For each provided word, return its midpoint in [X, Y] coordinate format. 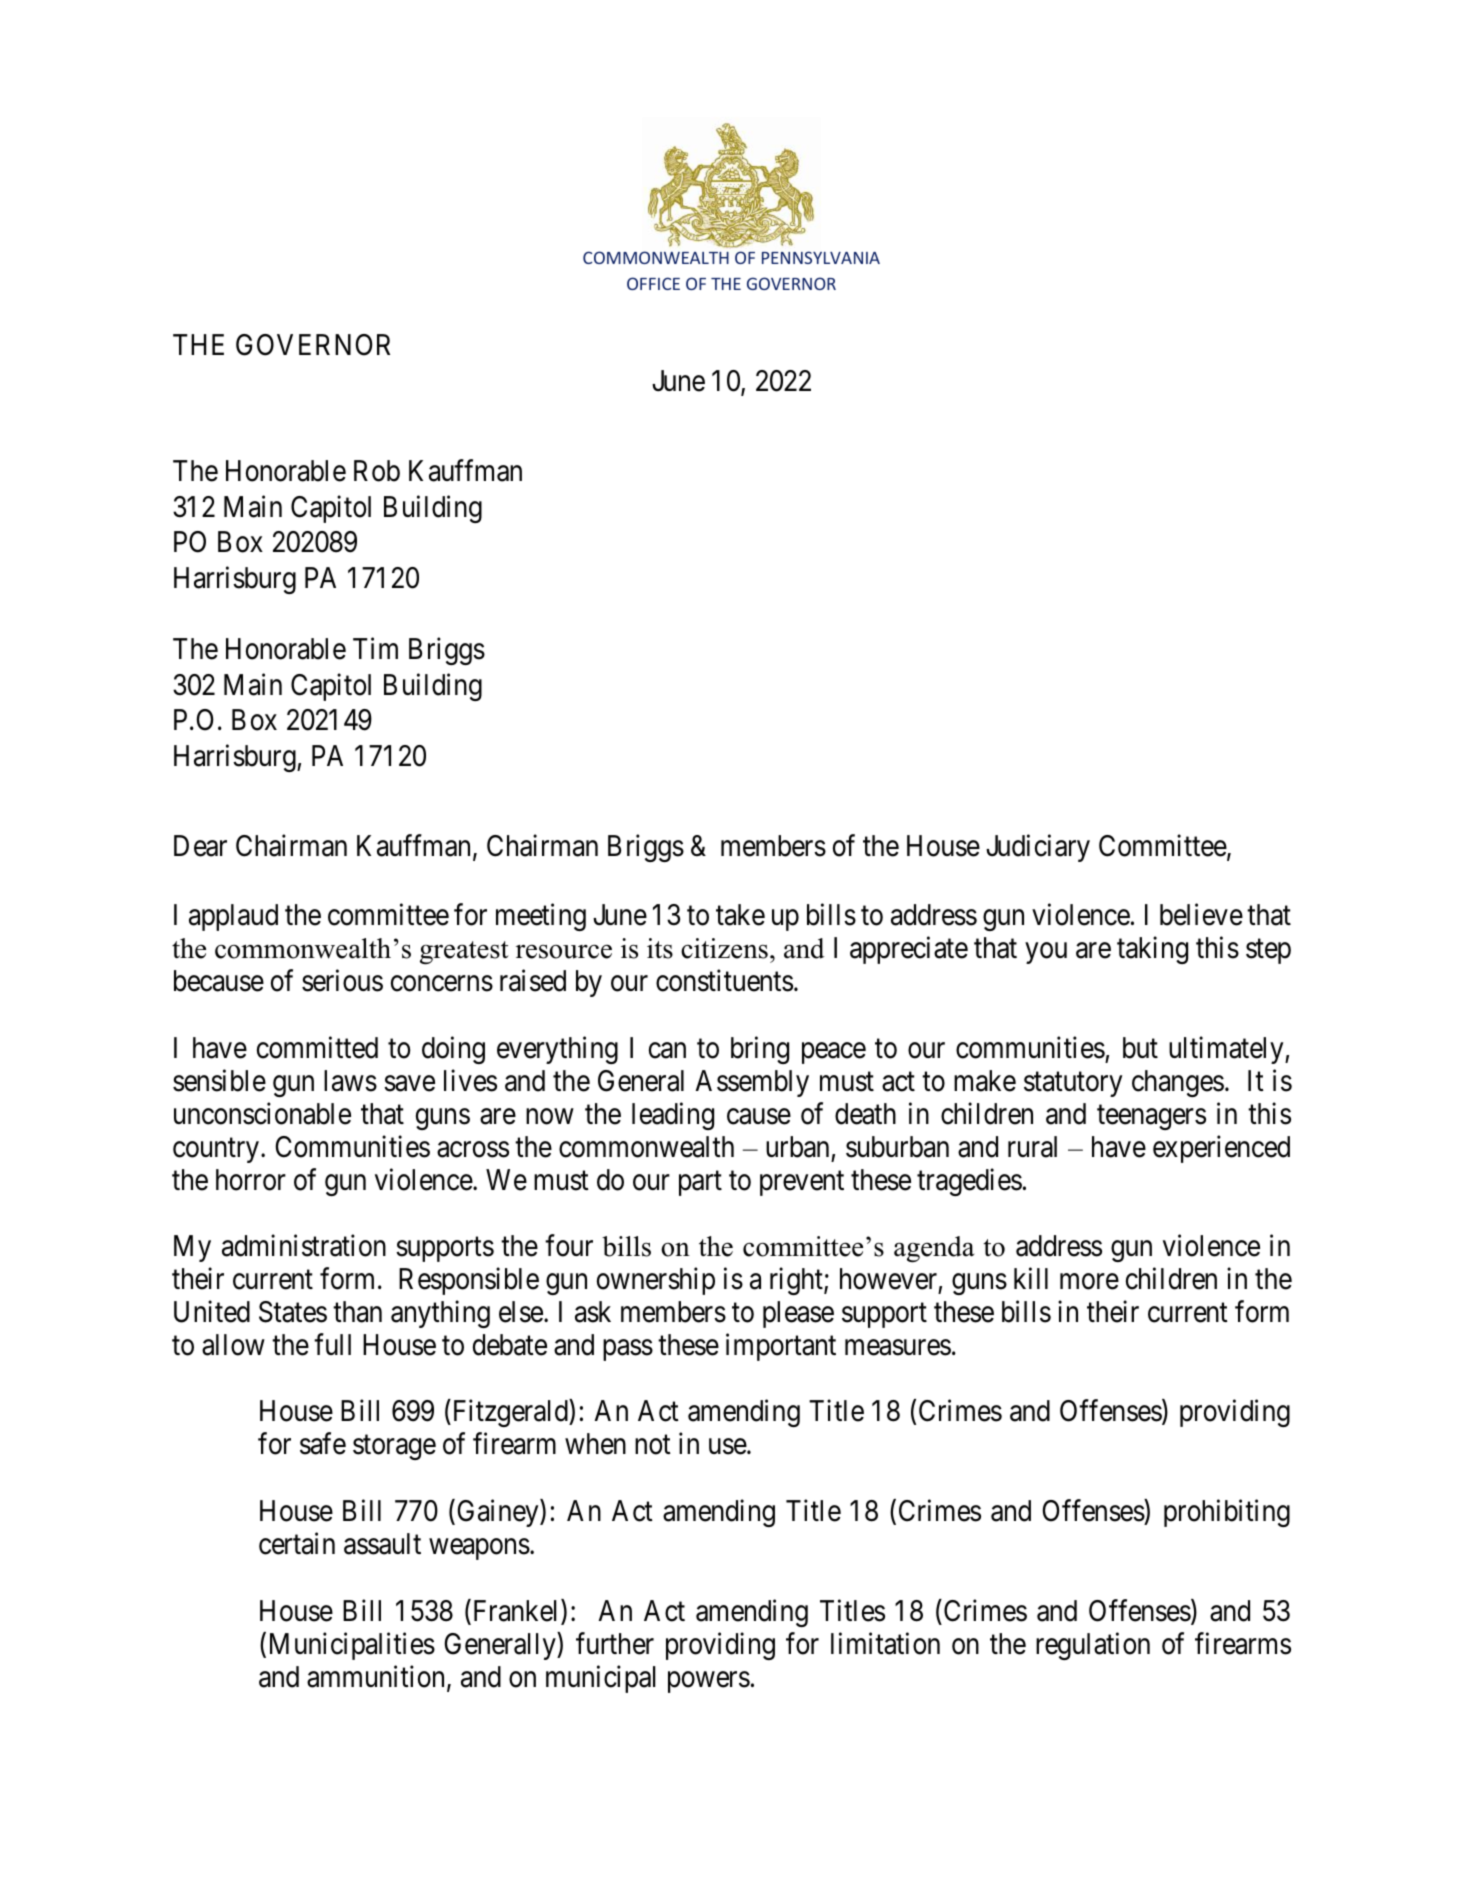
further [615, 1643]
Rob [377, 471]
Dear [200, 846]
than [357, 1312]
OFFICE [653, 283]
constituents [724, 981]
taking [1152, 950]
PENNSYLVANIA [821, 257]
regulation [1093, 1646]
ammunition [375, 1676]
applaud [233, 917]
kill [1031, 1278]
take [740, 915]
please [798, 1314]
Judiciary [1038, 848]
